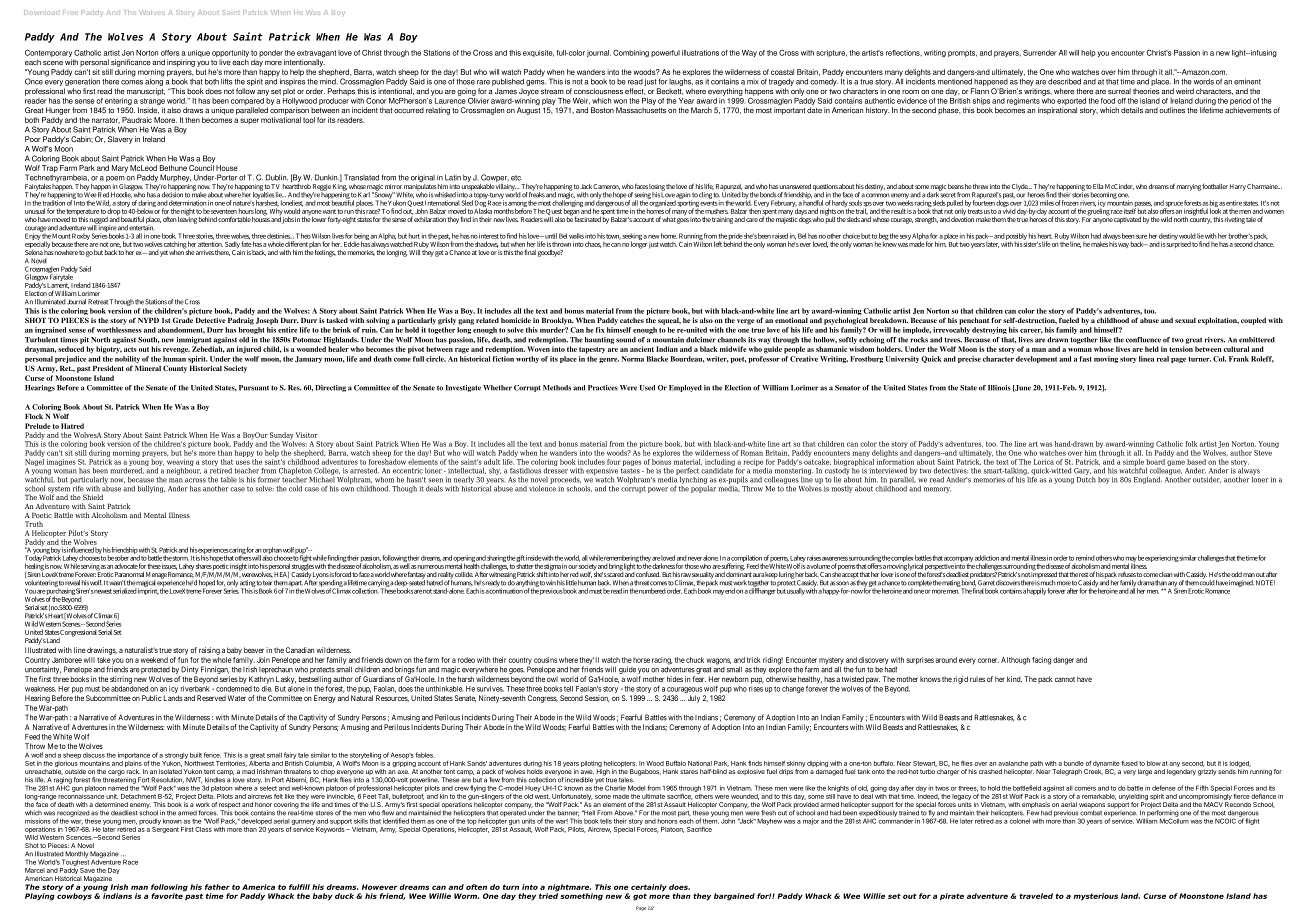  Describe the element at coordinates (181, 63) in the image. I see `inspiring` at that location.
